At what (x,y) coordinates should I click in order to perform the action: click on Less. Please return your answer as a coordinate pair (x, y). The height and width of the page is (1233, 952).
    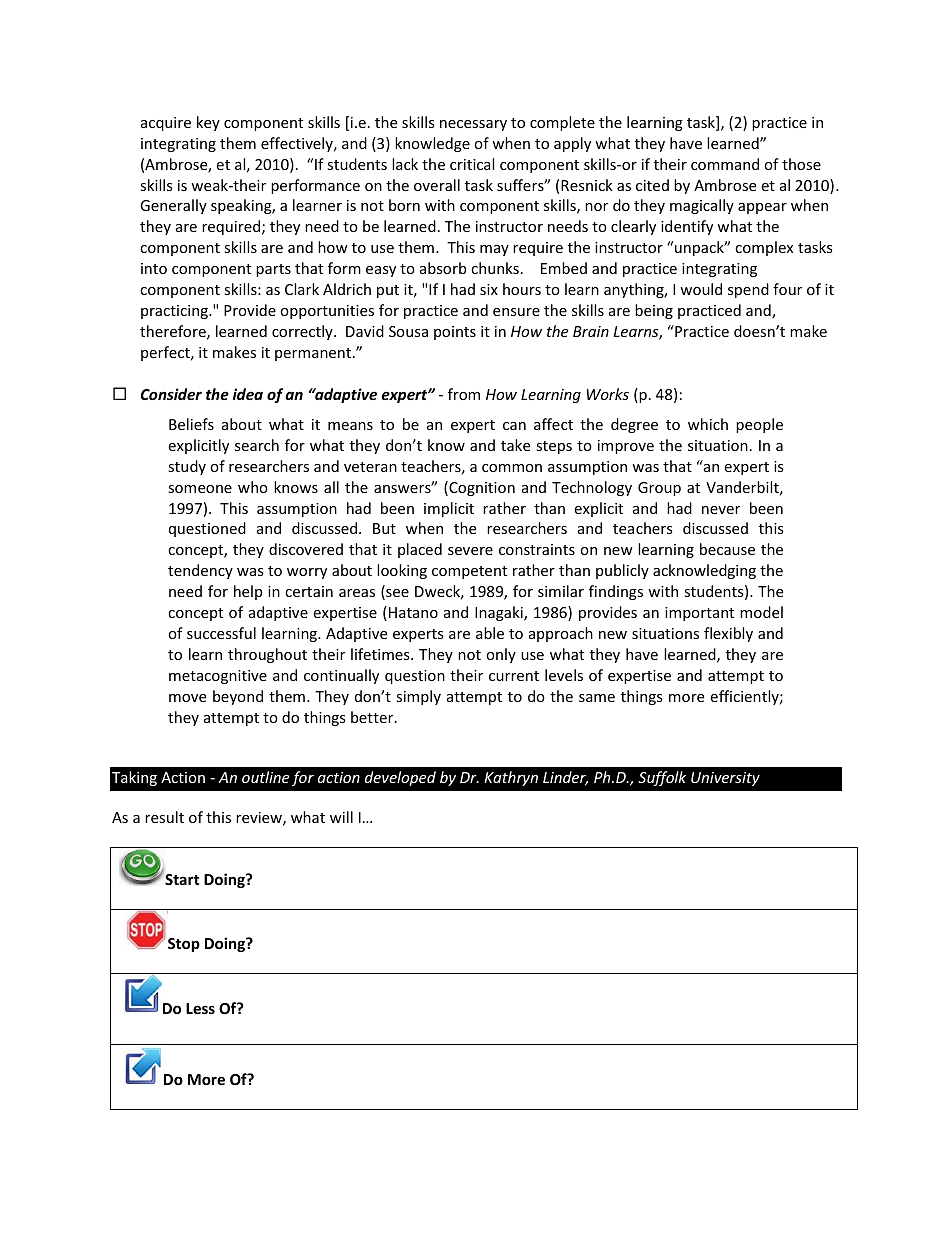
    Looking at the image, I should click on (200, 1008).
